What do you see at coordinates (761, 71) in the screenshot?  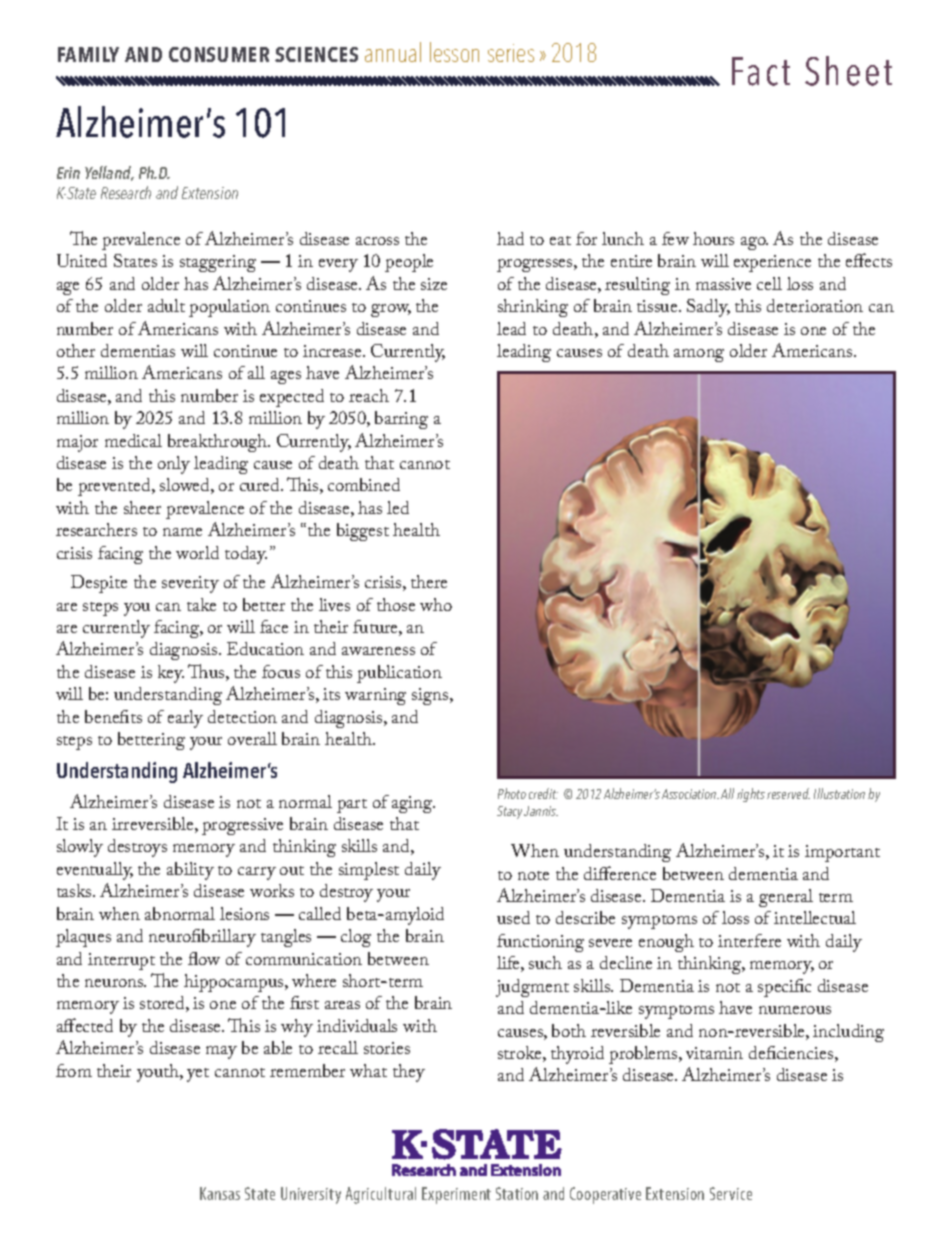 I see `Fact` at bounding box center [761, 71].
